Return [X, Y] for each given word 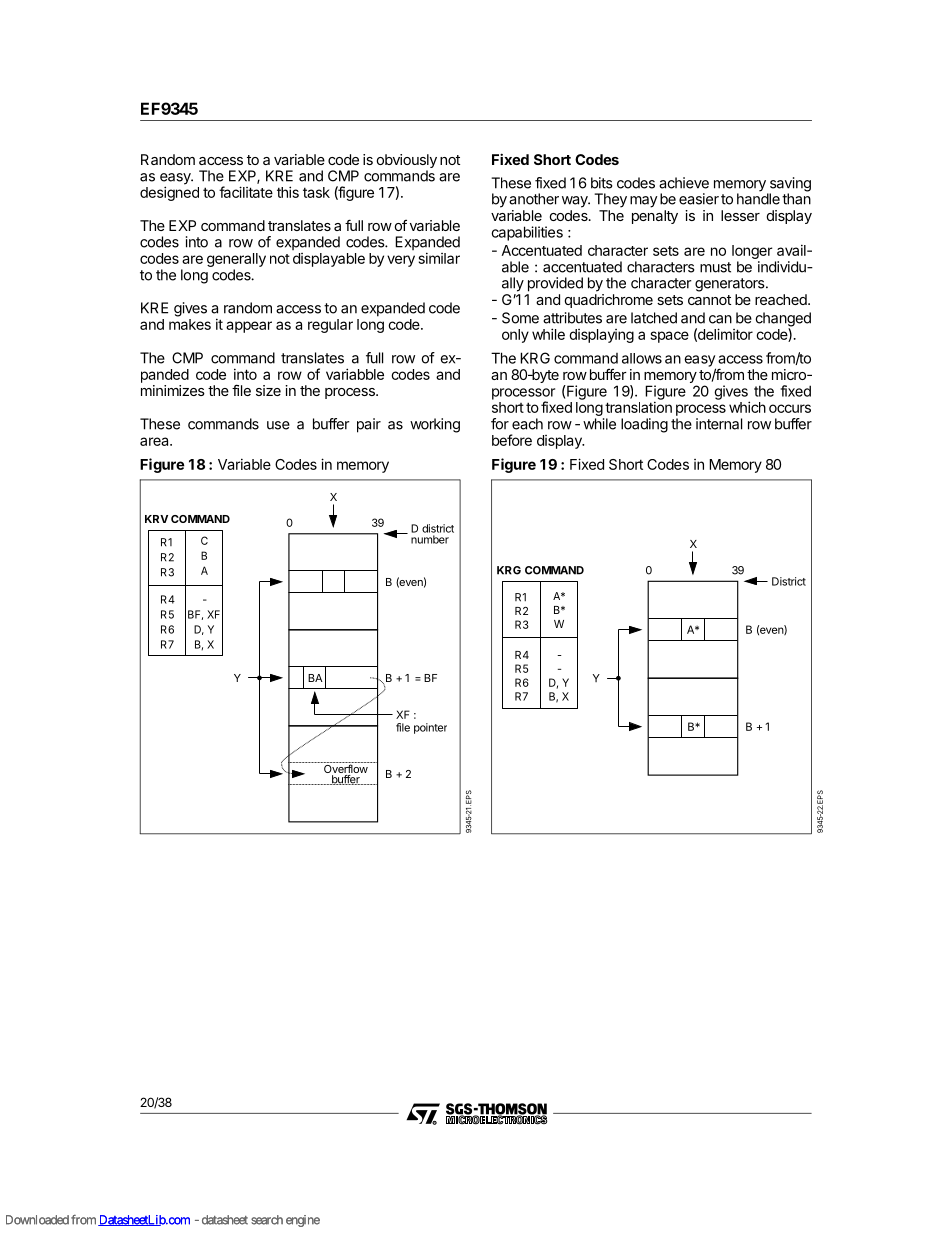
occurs [790, 408]
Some [520, 318]
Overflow [345, 769]
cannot [709, 300]
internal [719, 424]
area [155, 441]
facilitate [246, 192]
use [278, 425]
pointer [430, 728]
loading [644, 425]
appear [249, 327]
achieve [684, 183]
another [534, 199]
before [512, 440]
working [435, 425]
